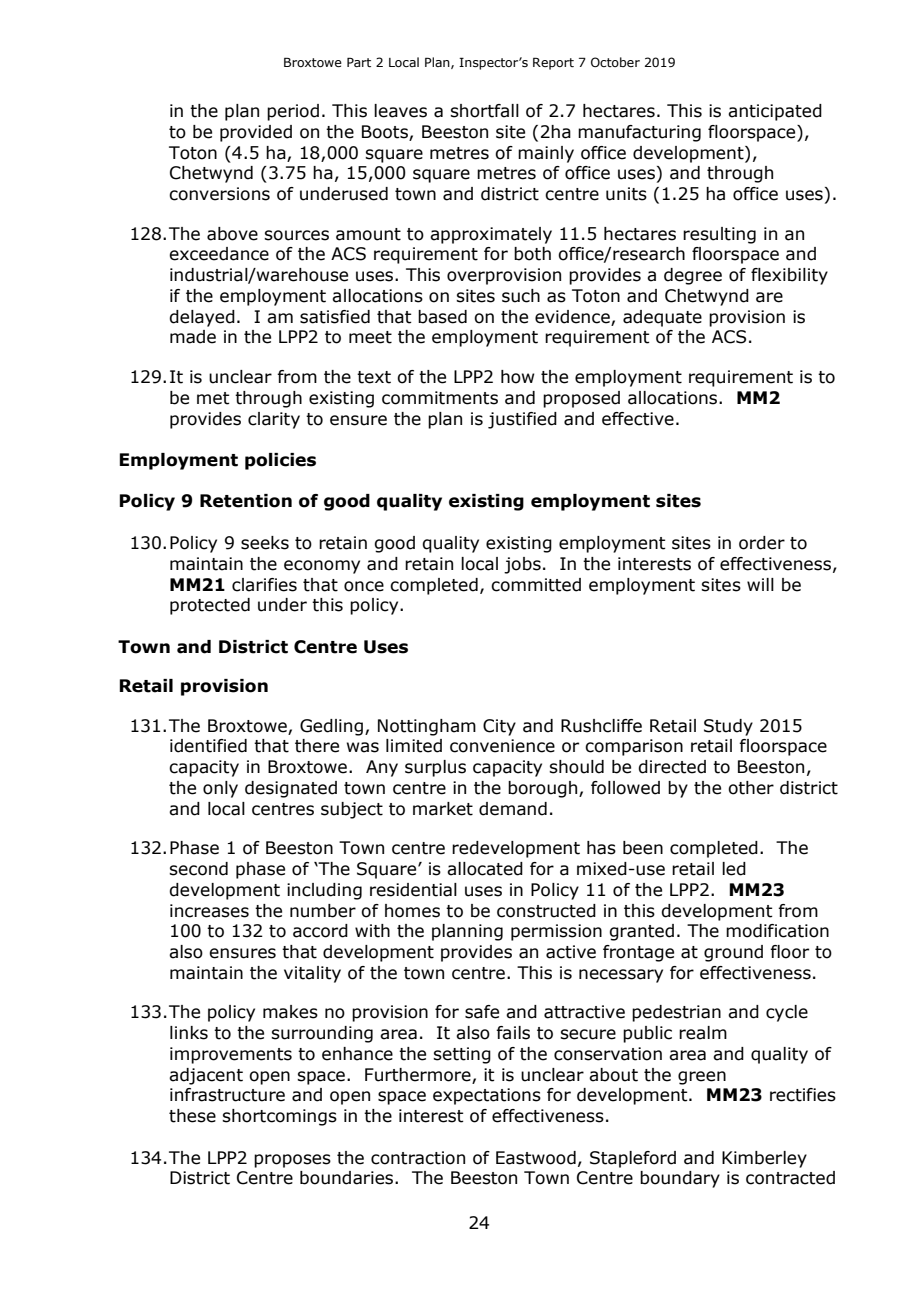 This image has width=924, height=1308. I want to click on proposes, so click(292, 1161).
